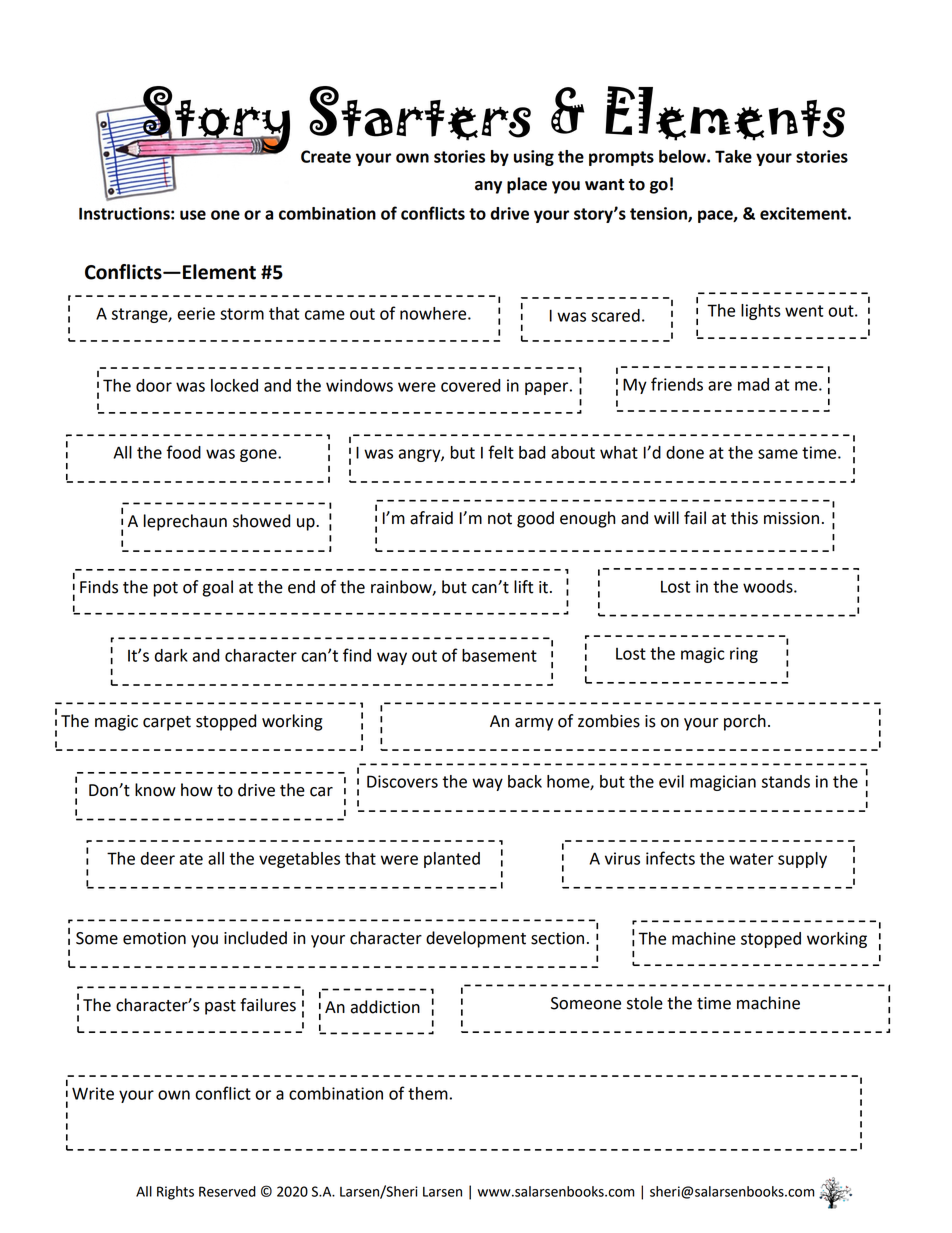  Describe the element at coordinates (185, 522) in the document. I see `leprechaun` at that location.
